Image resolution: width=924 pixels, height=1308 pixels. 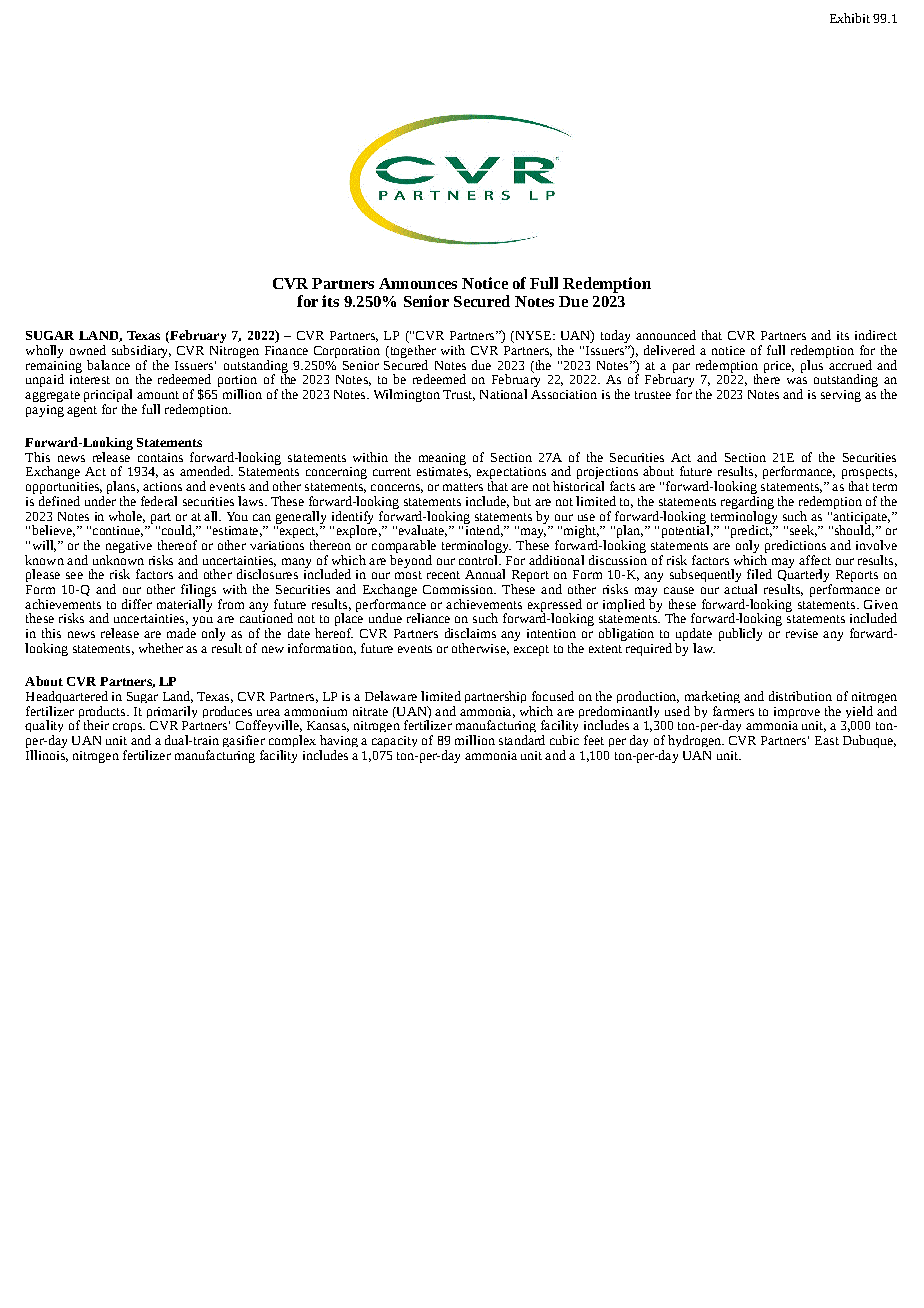 I want to click on was, so click(x=797, y=380).
